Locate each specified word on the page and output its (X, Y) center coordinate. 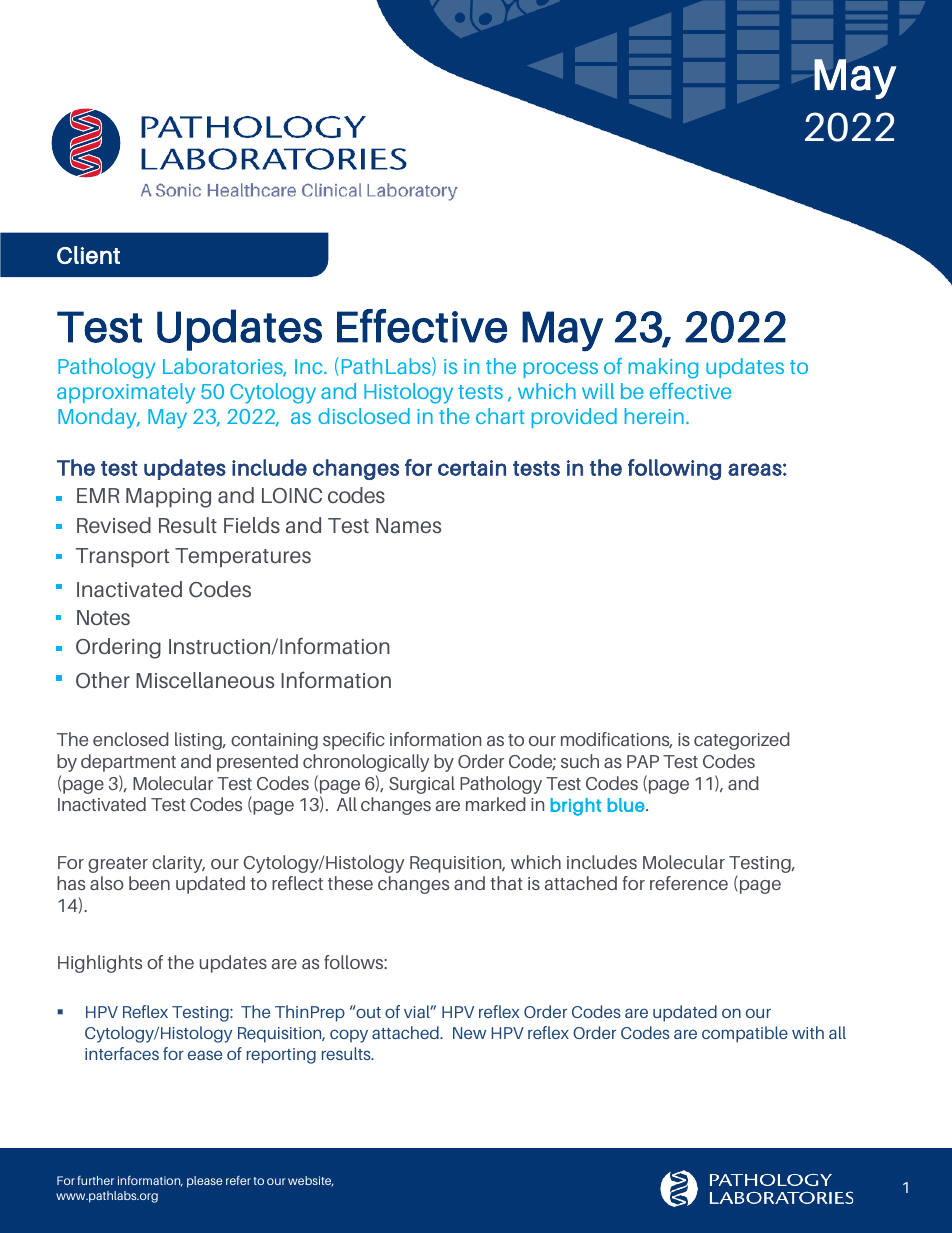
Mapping (168, 498)
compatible (745, 1034)
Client (88, 255)
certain (472, 468)
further (96, 1180)
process (561, 370)
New (469, 1033)
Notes (103, 618)
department (128, 763)
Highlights (100, 964)
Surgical (422, 785)
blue (627, 805)
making (663, 368)
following (674, 469)
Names (408, 526)
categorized (742, 741)
